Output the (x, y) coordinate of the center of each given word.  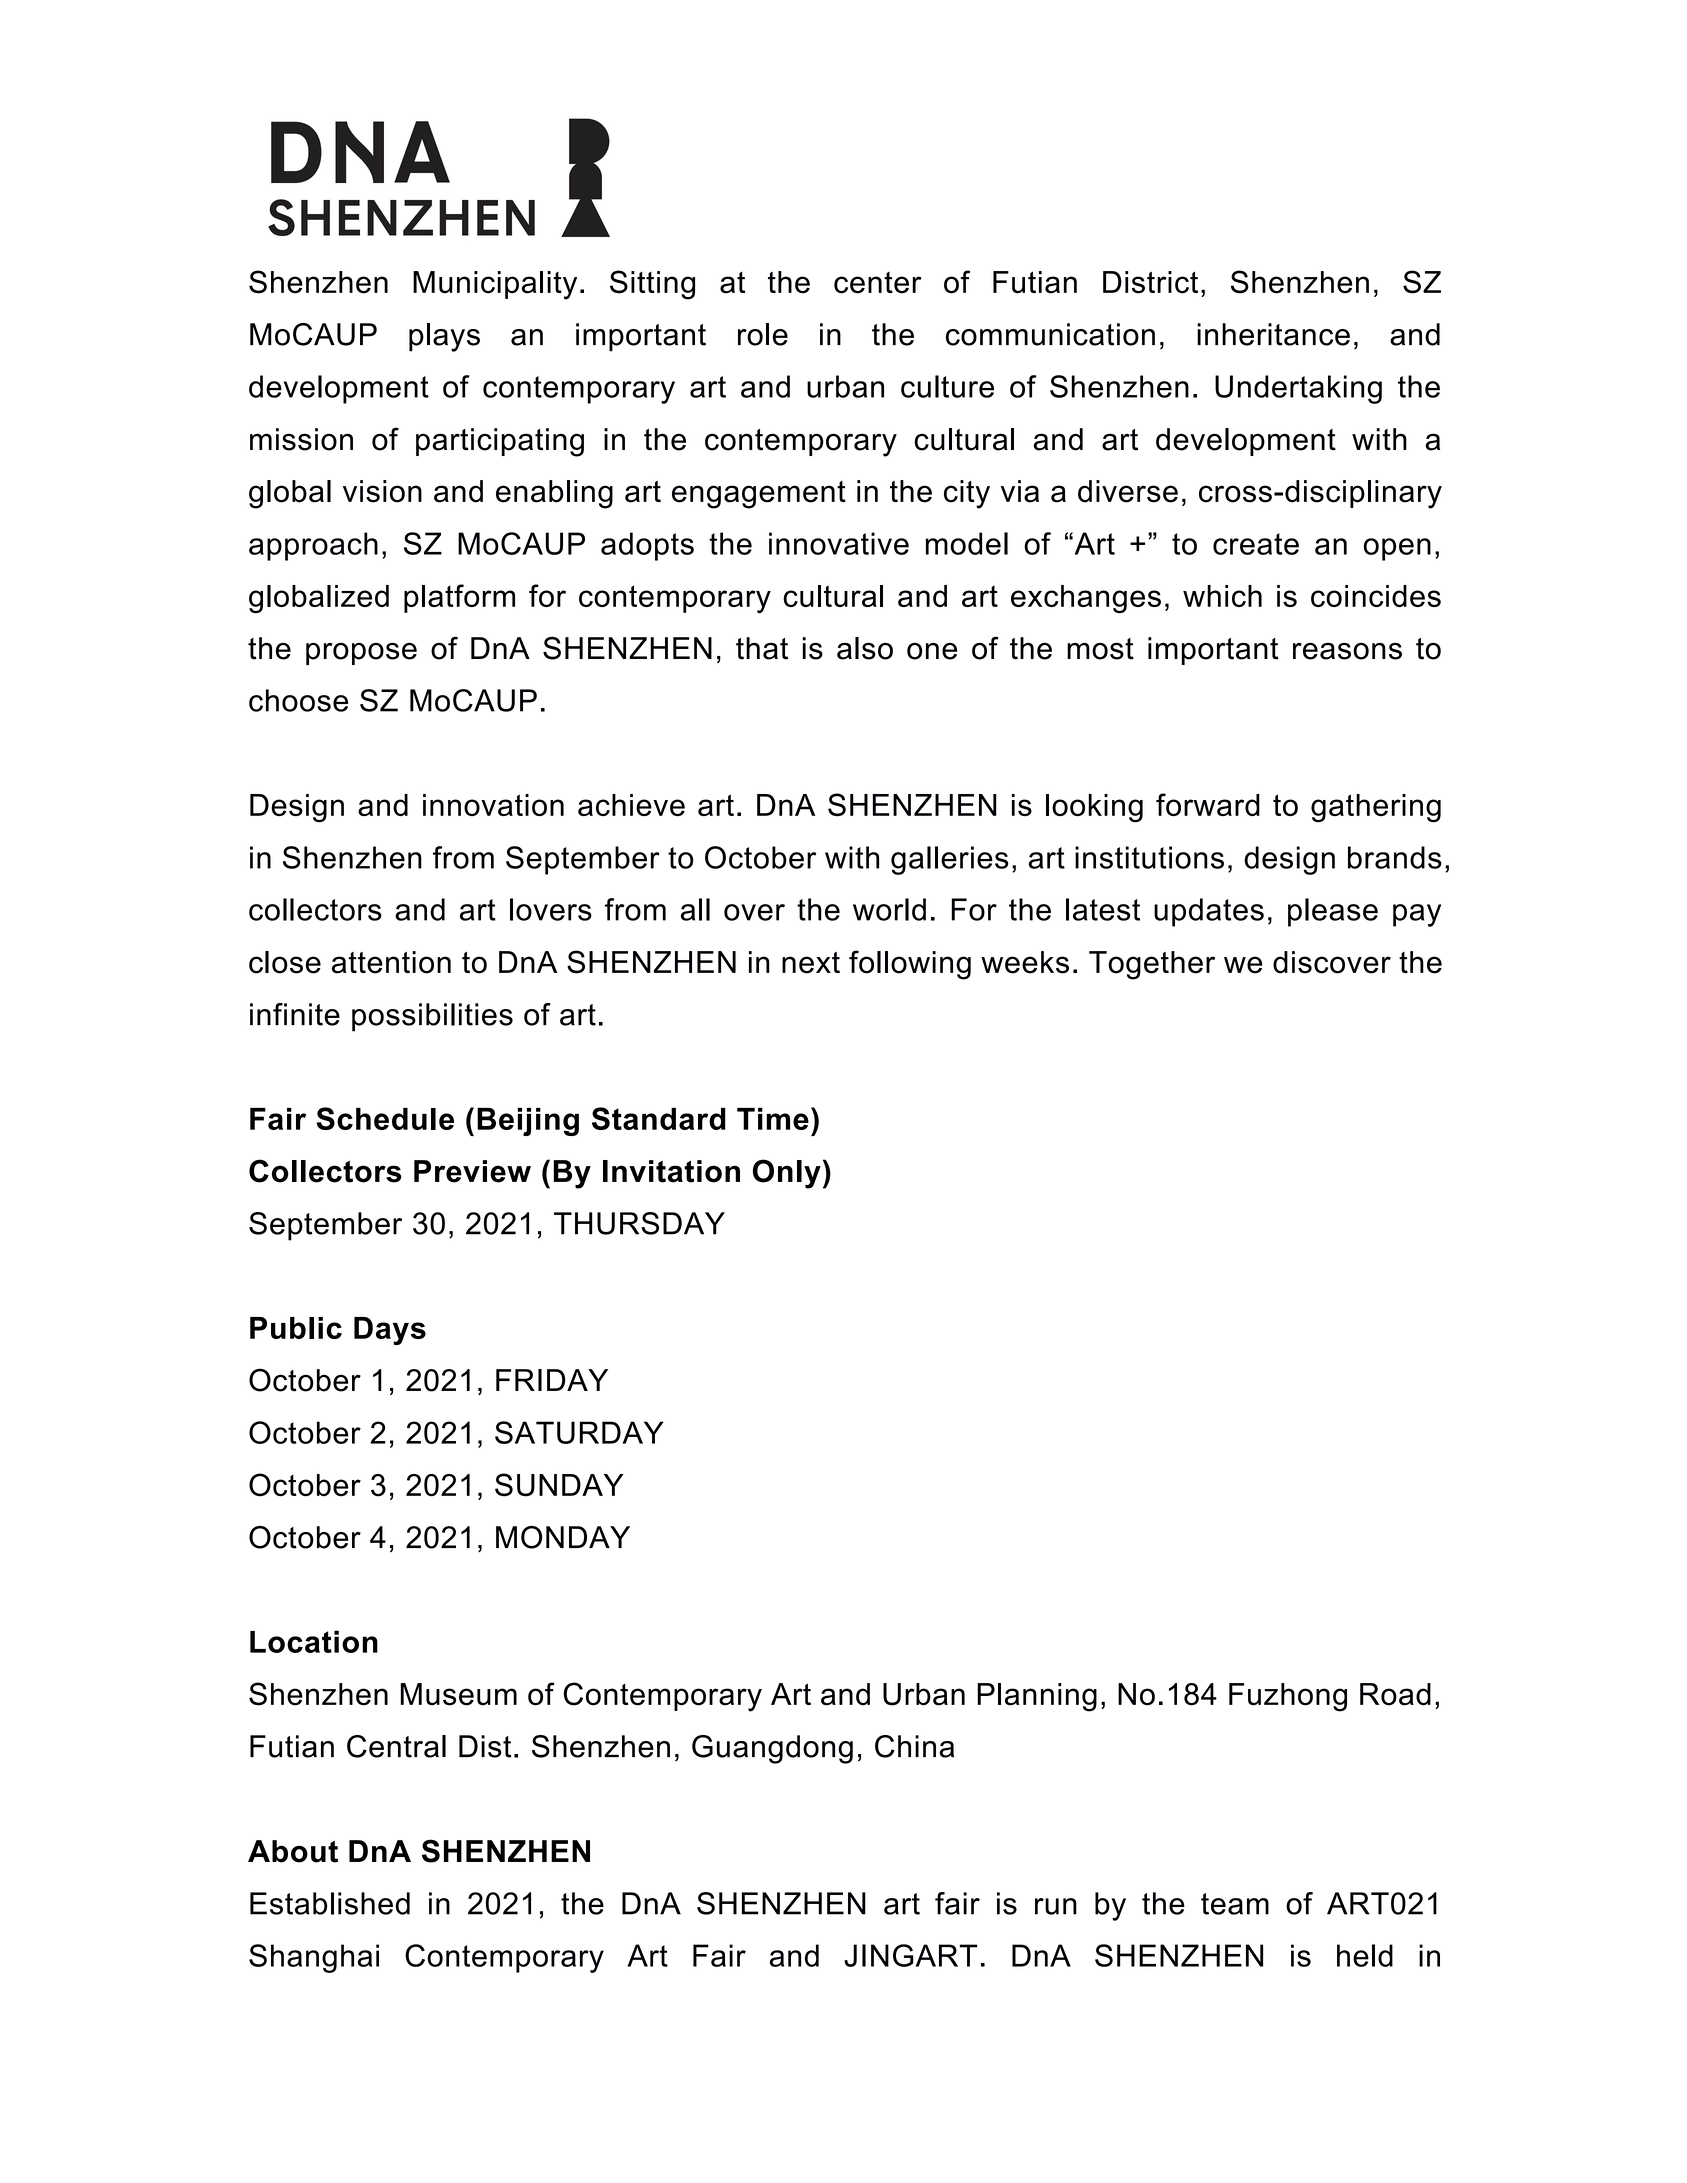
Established (330, 1903)
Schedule (385, 1118)
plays (444, 337)
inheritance (1273, 334)
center (878, 283)
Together (1152, 965)
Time (773, 1119)
